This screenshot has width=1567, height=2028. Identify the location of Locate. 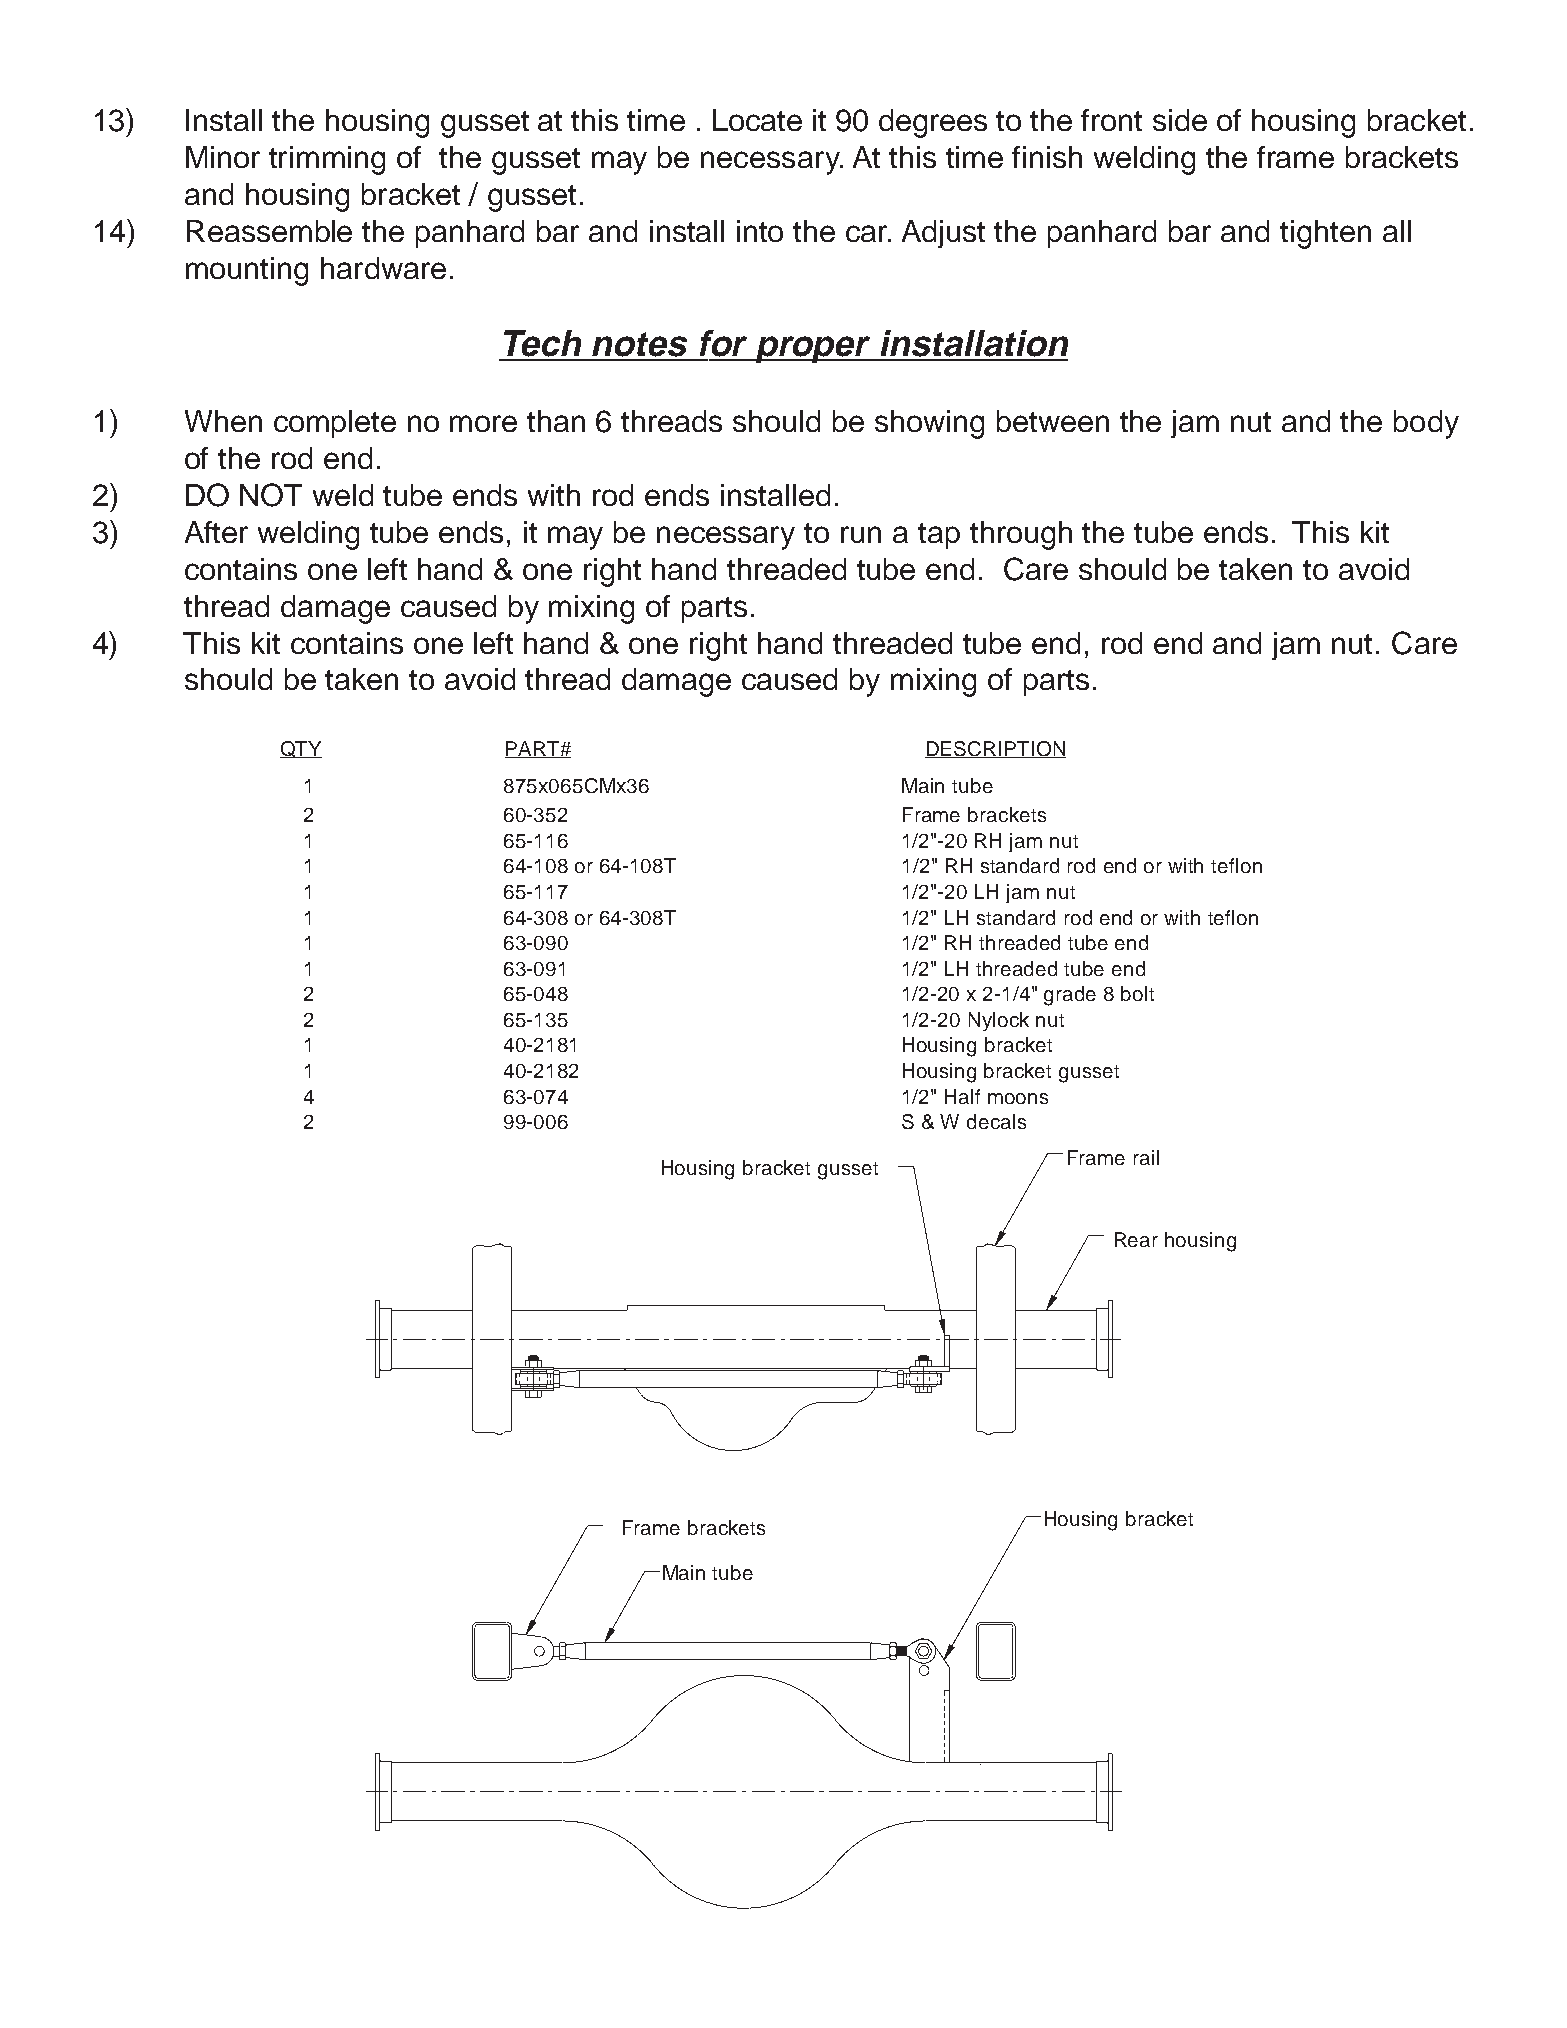
(757, 120).
